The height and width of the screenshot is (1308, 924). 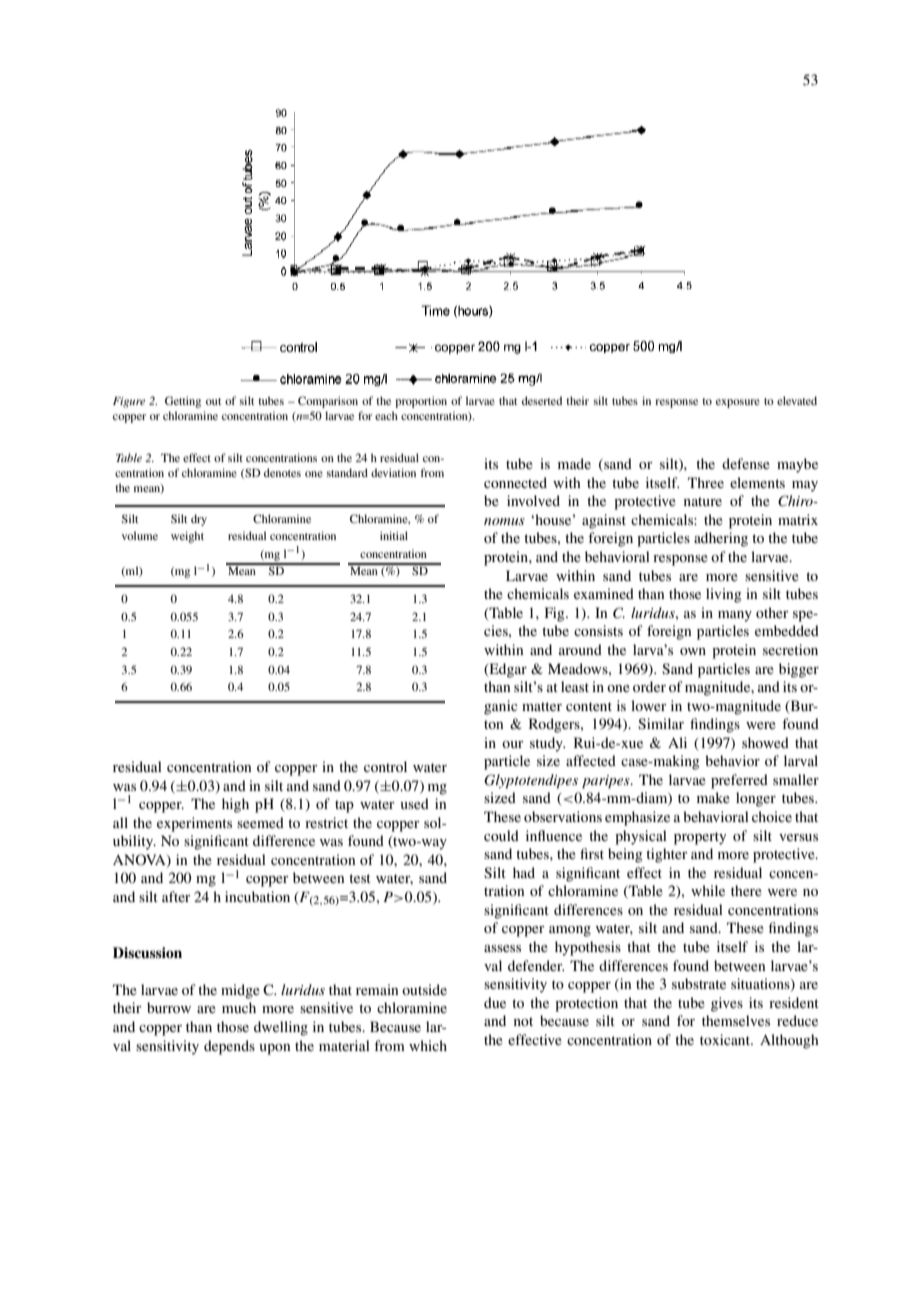 What do you see at coordinates (428, 1045) in the screenshot?
I see `which` at bounding box center [428, 1045].
